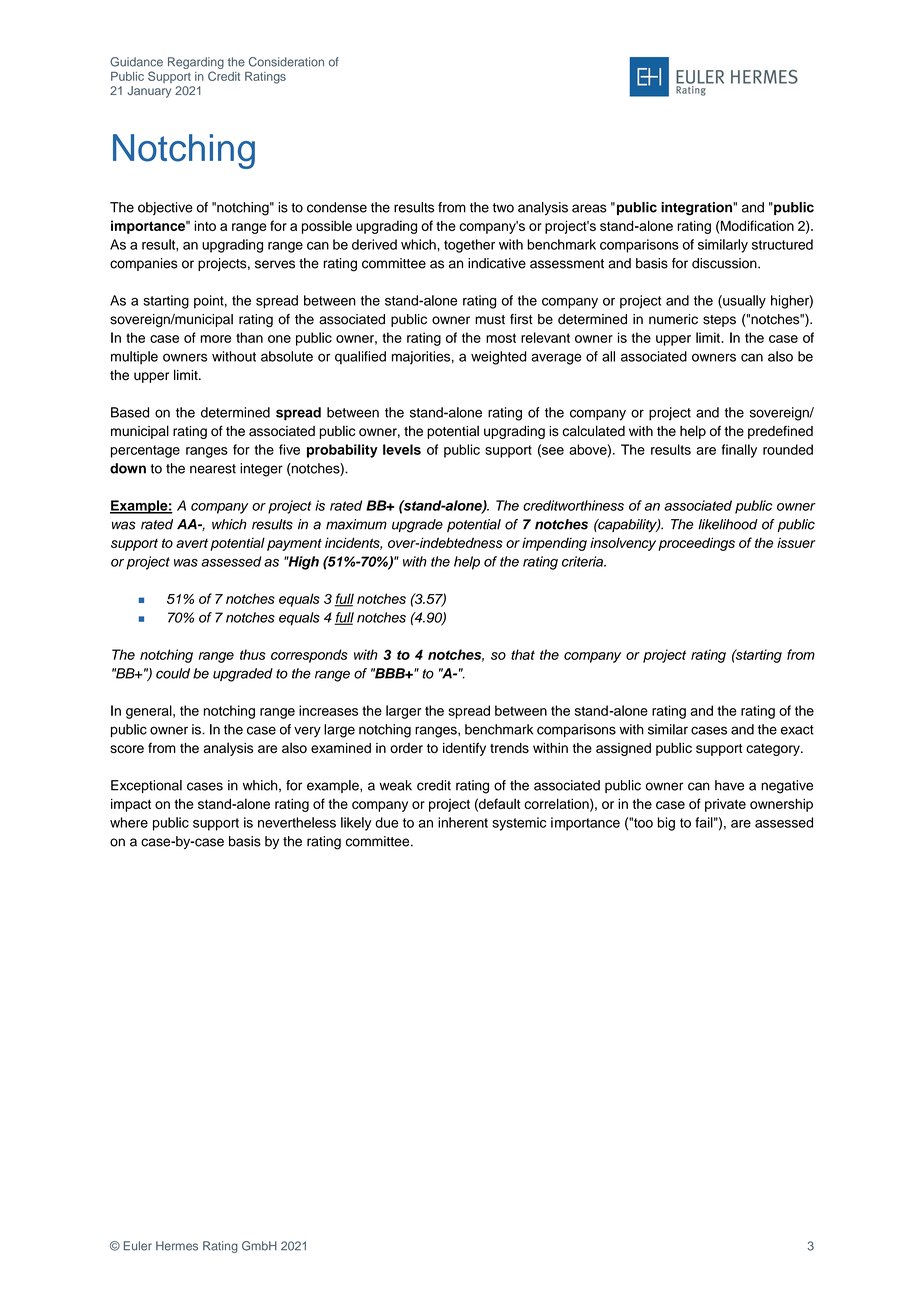  What do you see at coordinates (196, 64) in the screenshot?
I see `Regarding` at bounding box center [196, 64].
